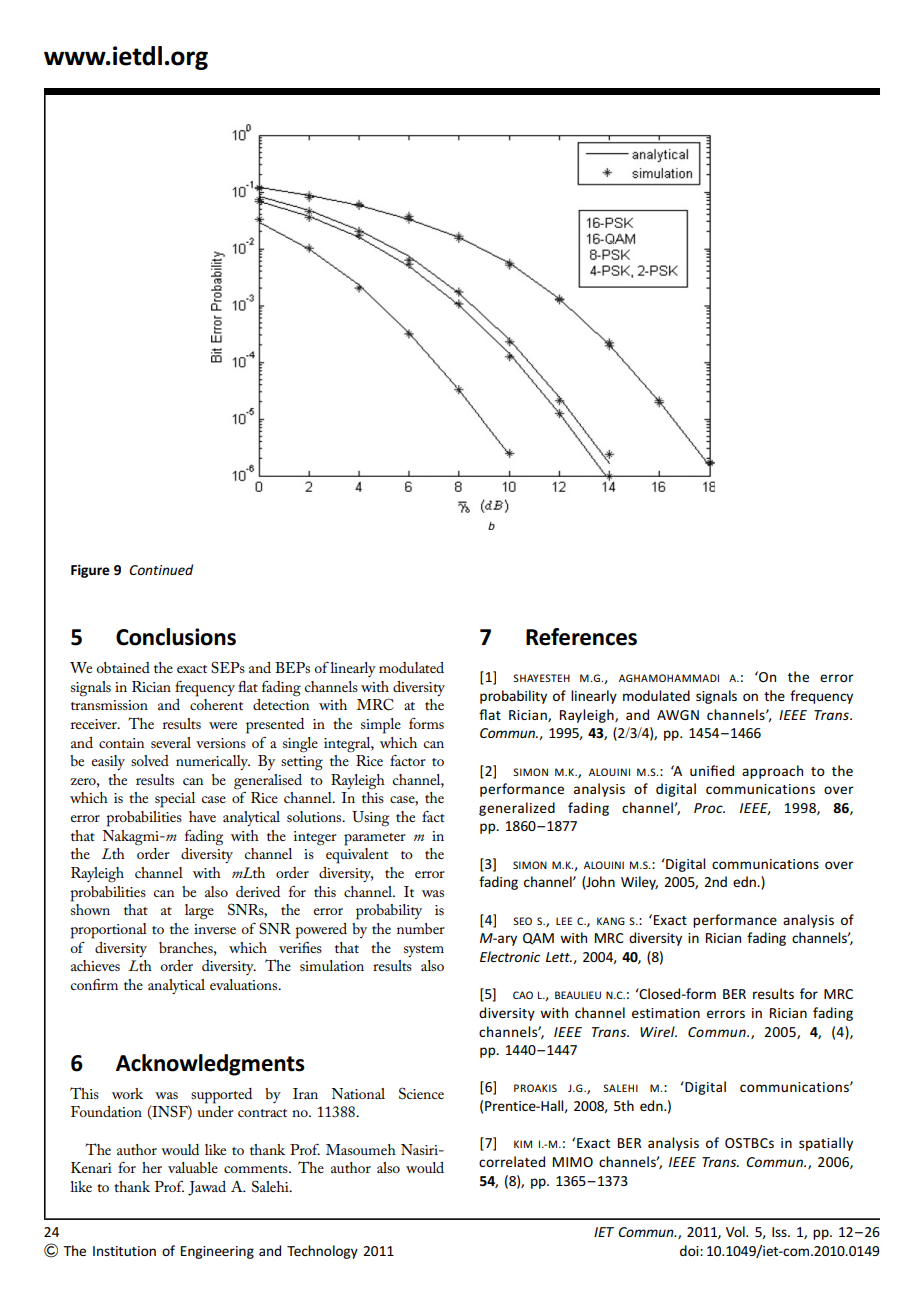 This image has height=1308, width=924. What do you see at coordinates (517, 809) in the image?
I see `generalized` at bounding box center [517, 809].
